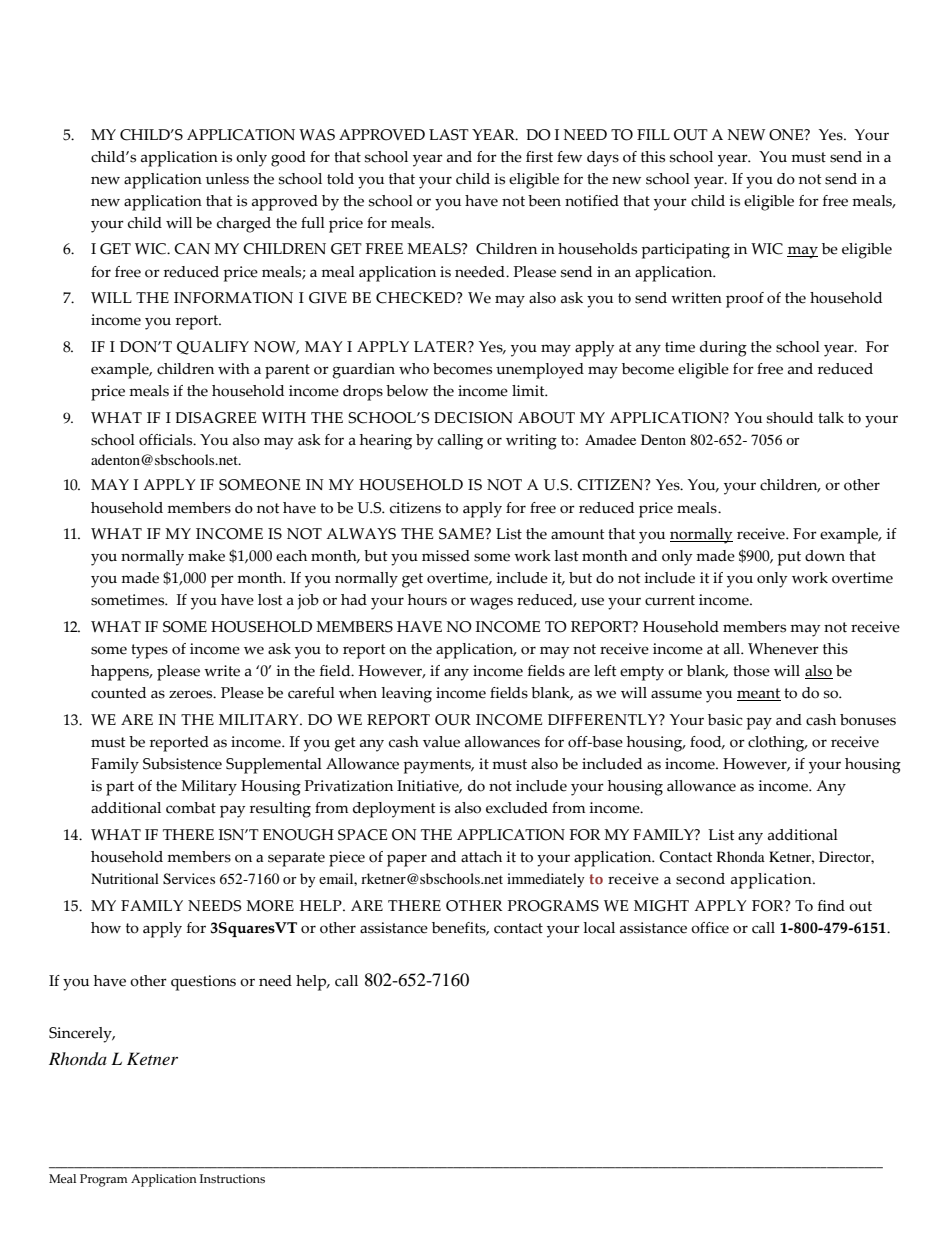 The image size is (952, 1233). I want to click on excluded, so click(517, 808).
